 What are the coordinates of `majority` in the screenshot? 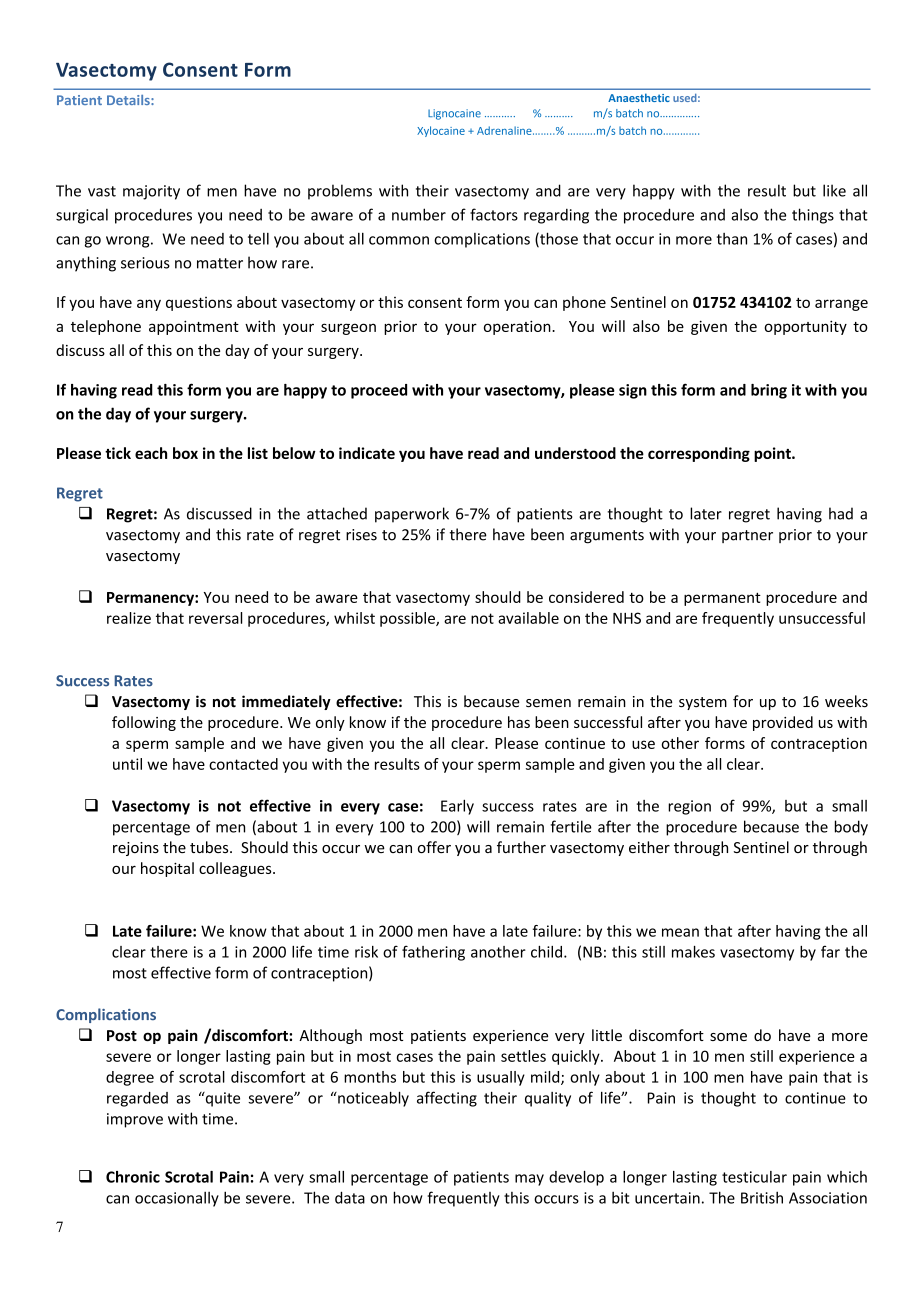 It's located at (151, 192).
